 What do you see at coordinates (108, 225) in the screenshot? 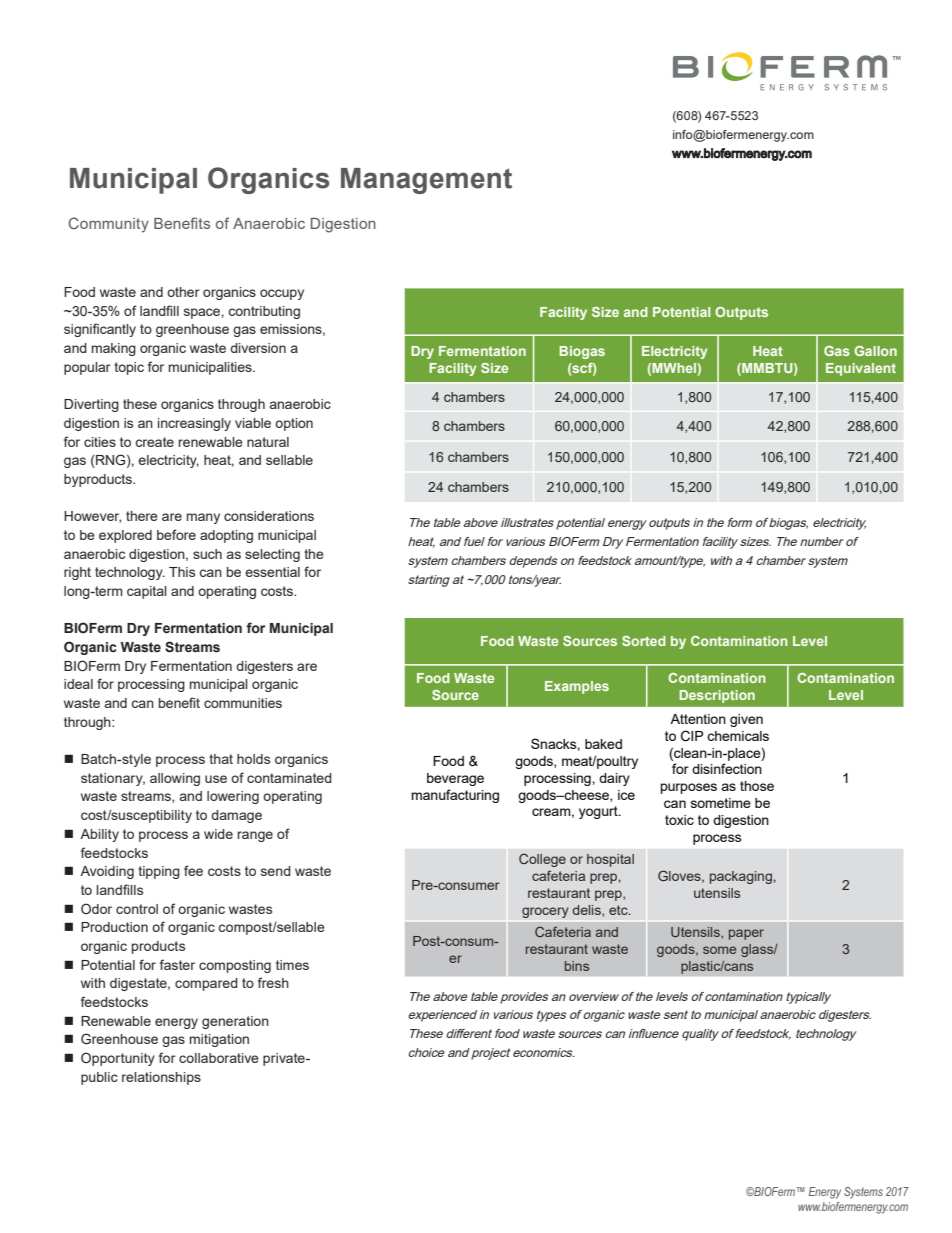
I see `Community` at bounding box center [108, 225].
